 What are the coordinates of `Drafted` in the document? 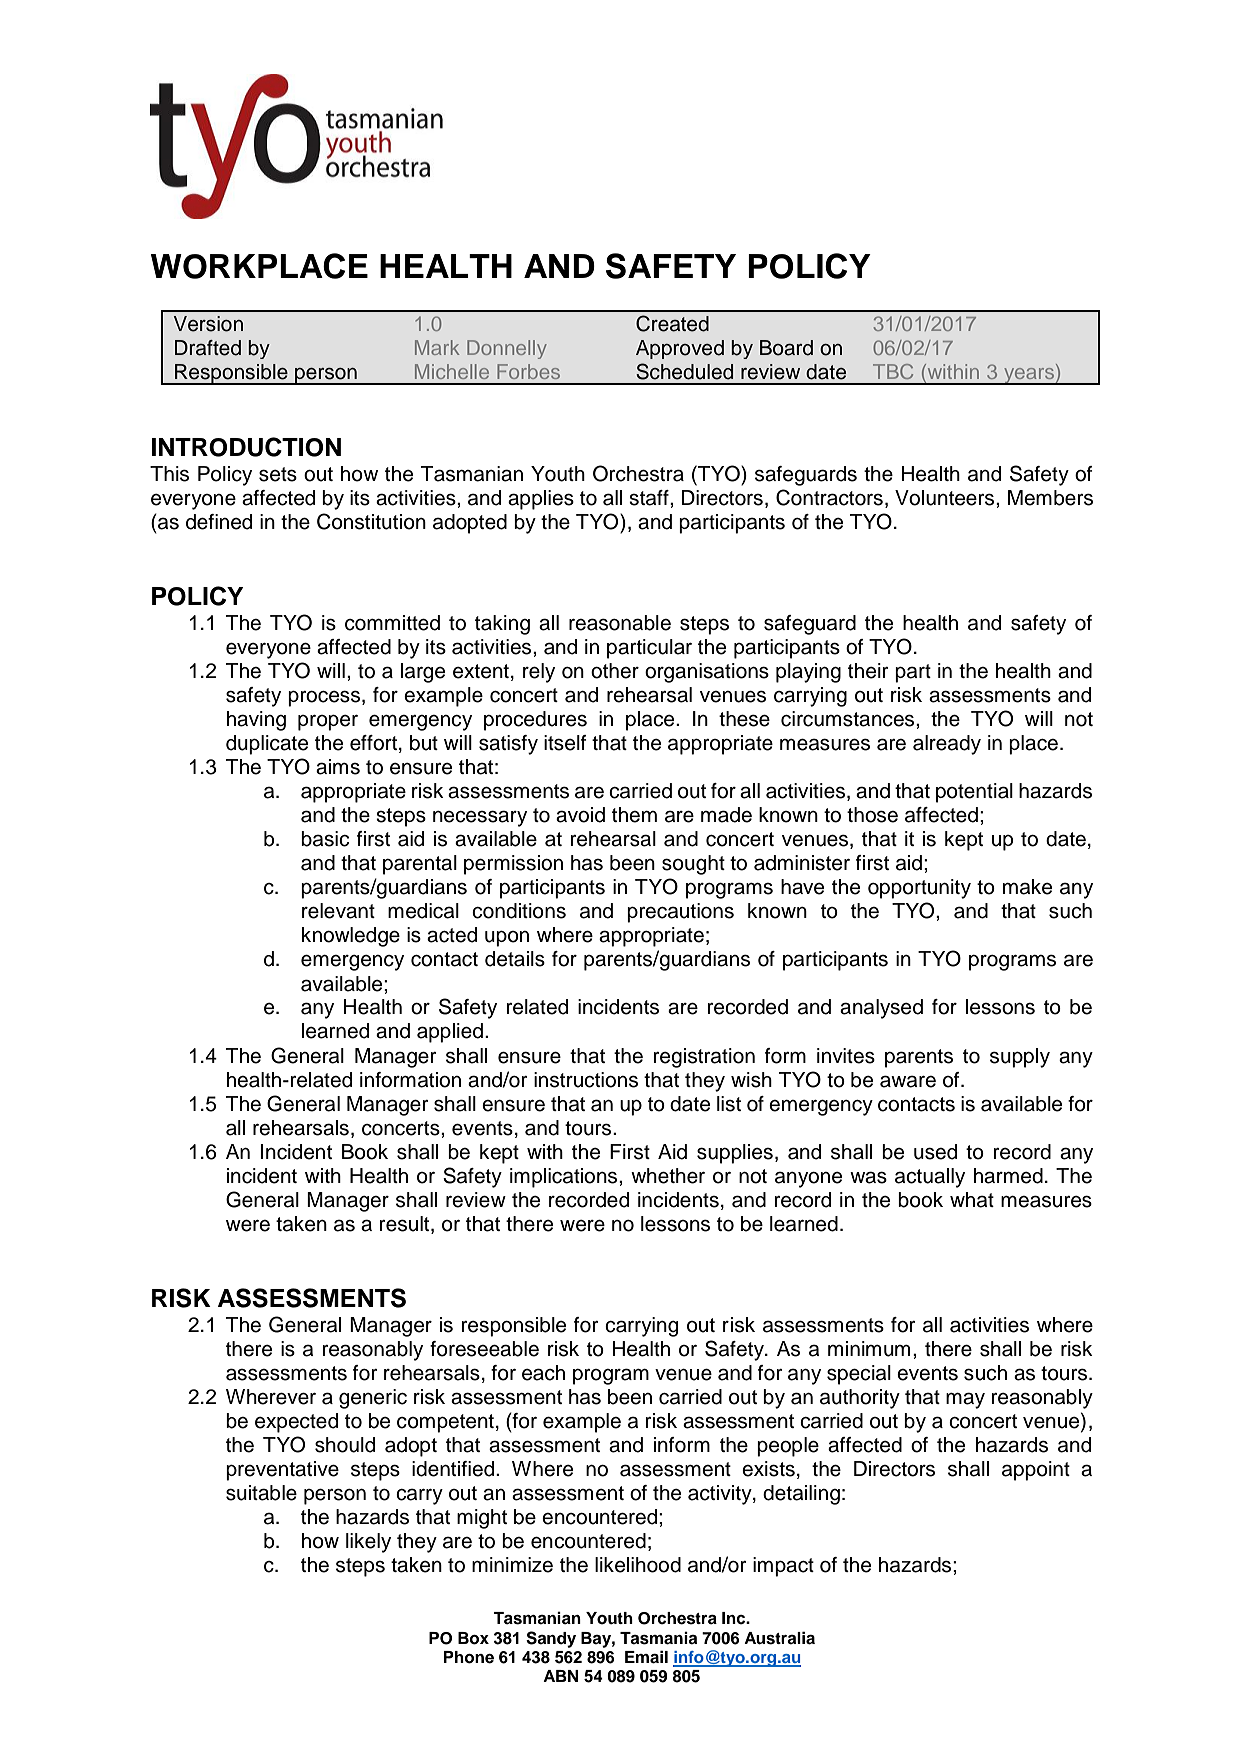 It's located at (208, 348).
